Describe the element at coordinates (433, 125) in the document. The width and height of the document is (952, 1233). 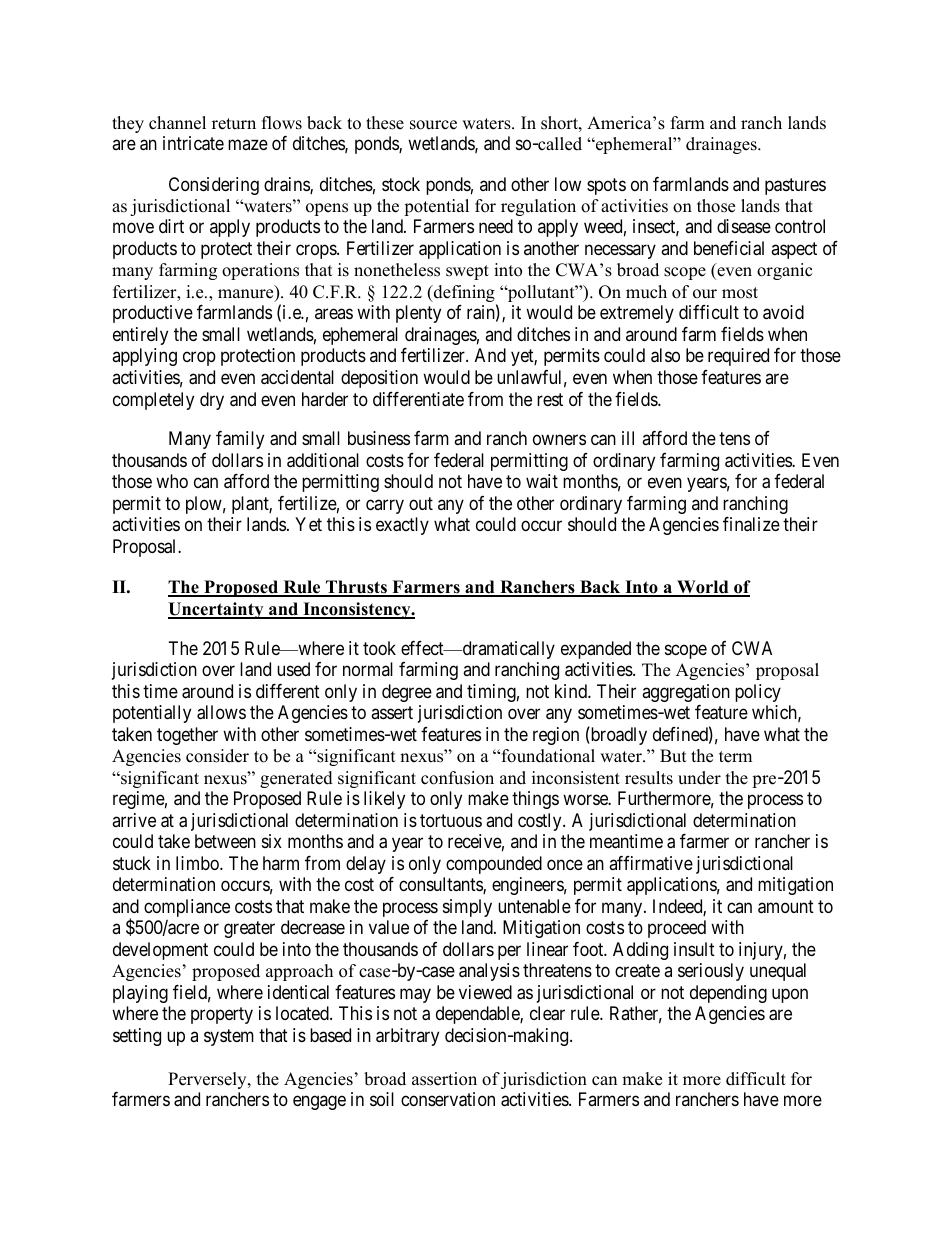
I see `source` at that location.
